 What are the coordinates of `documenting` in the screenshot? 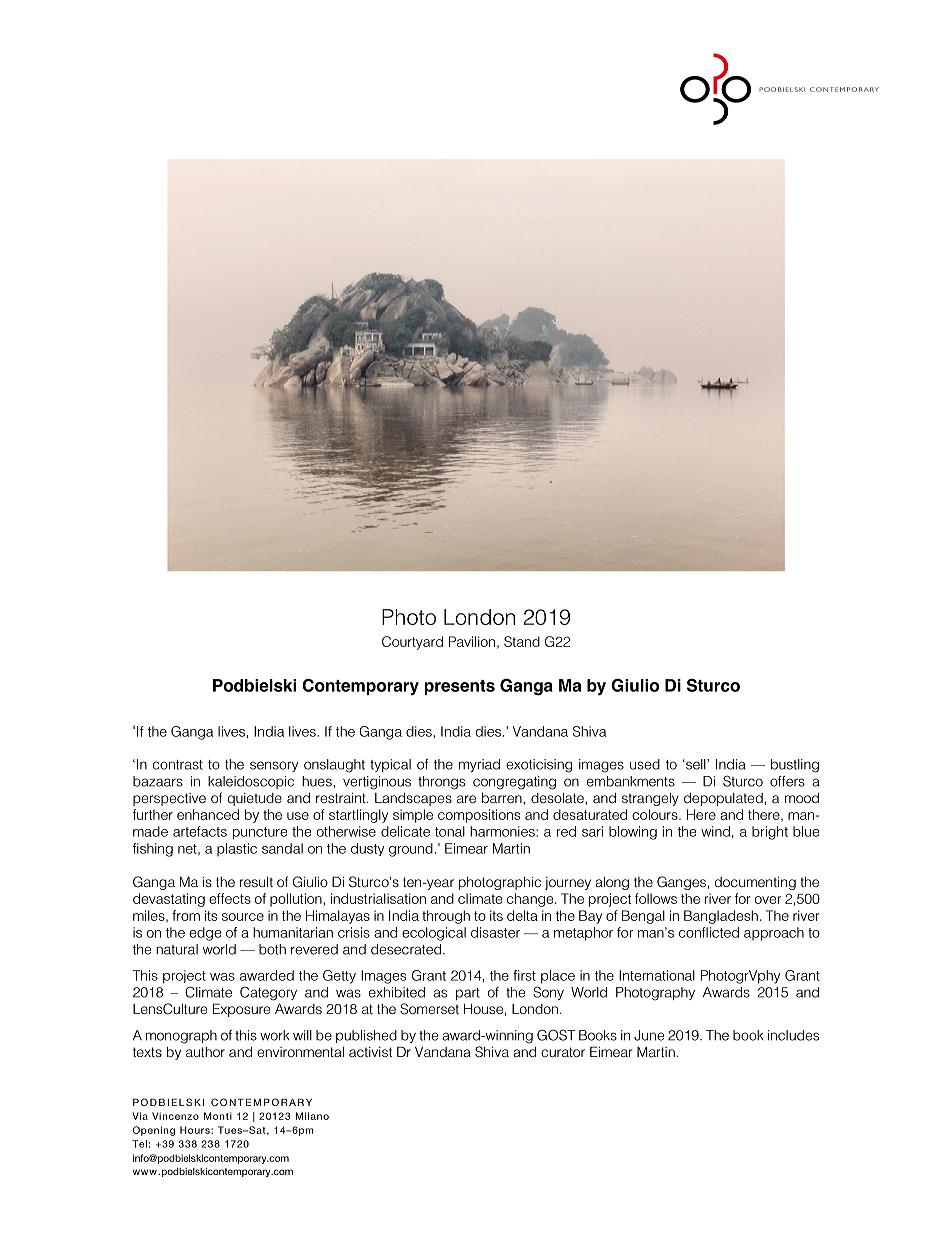 It's located at (755, 883).
